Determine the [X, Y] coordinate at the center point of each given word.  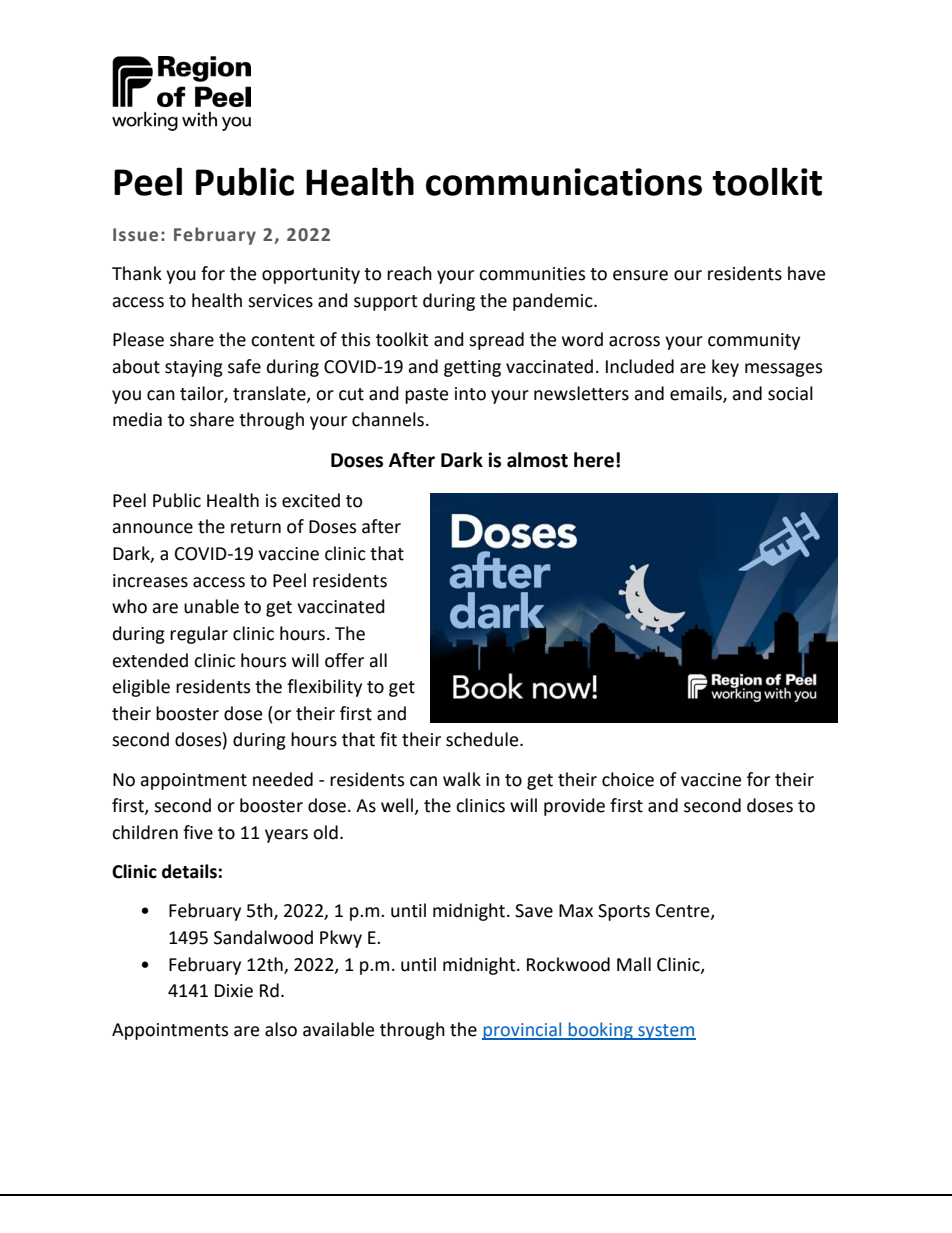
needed [283, 779]
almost [537, 460]
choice [628, 779]
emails [697, 394]
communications [564, 182]
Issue [135, 235]
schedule [483, 739]
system [666, 1032]
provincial [523, 1031]
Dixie [234, 991]
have [806, 273]
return [256, 527]
